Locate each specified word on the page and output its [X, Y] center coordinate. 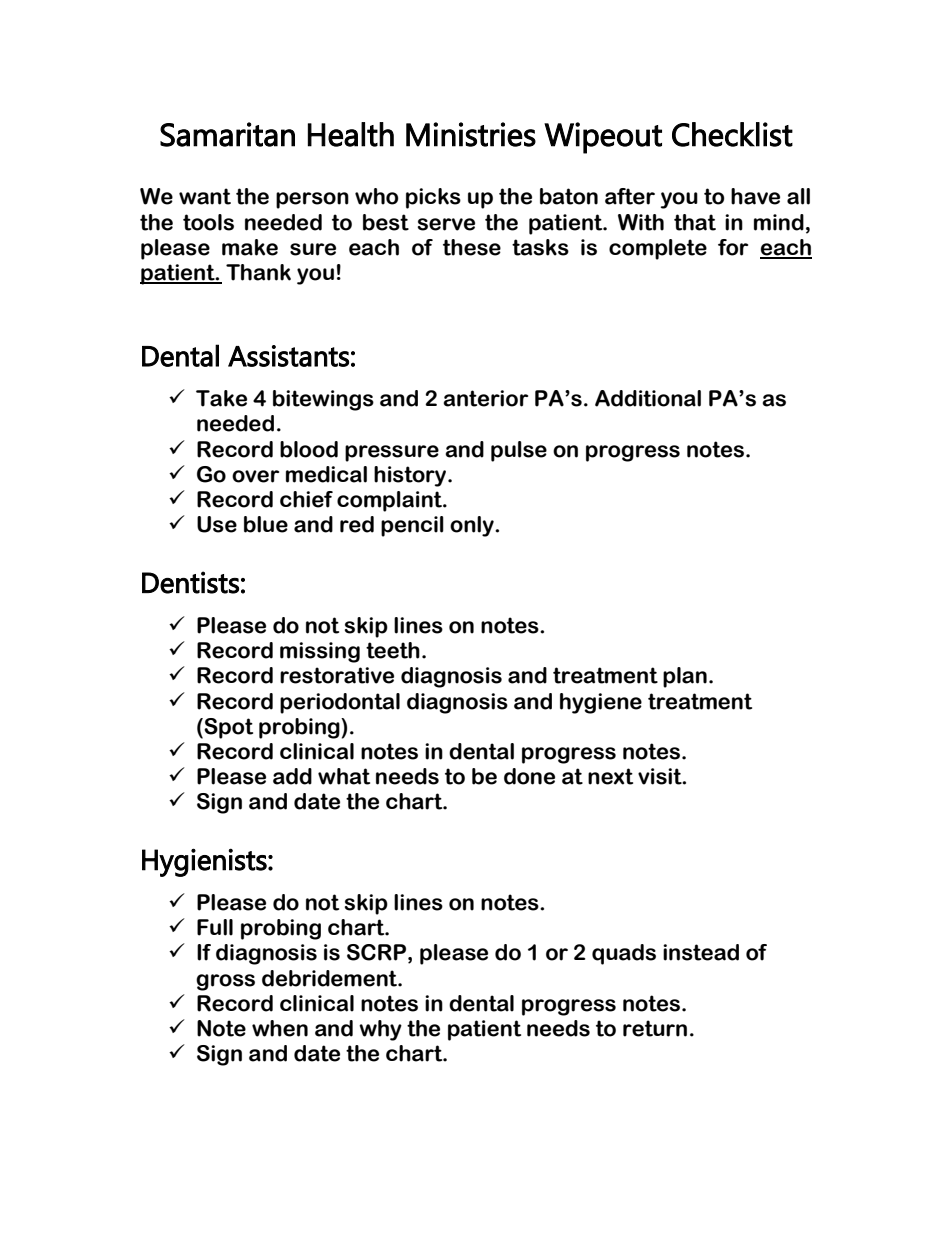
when [280, 1028]
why [380, 1030]
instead [701, 952]
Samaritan [227, 134]
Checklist [732, 134]
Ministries [471, 134]
